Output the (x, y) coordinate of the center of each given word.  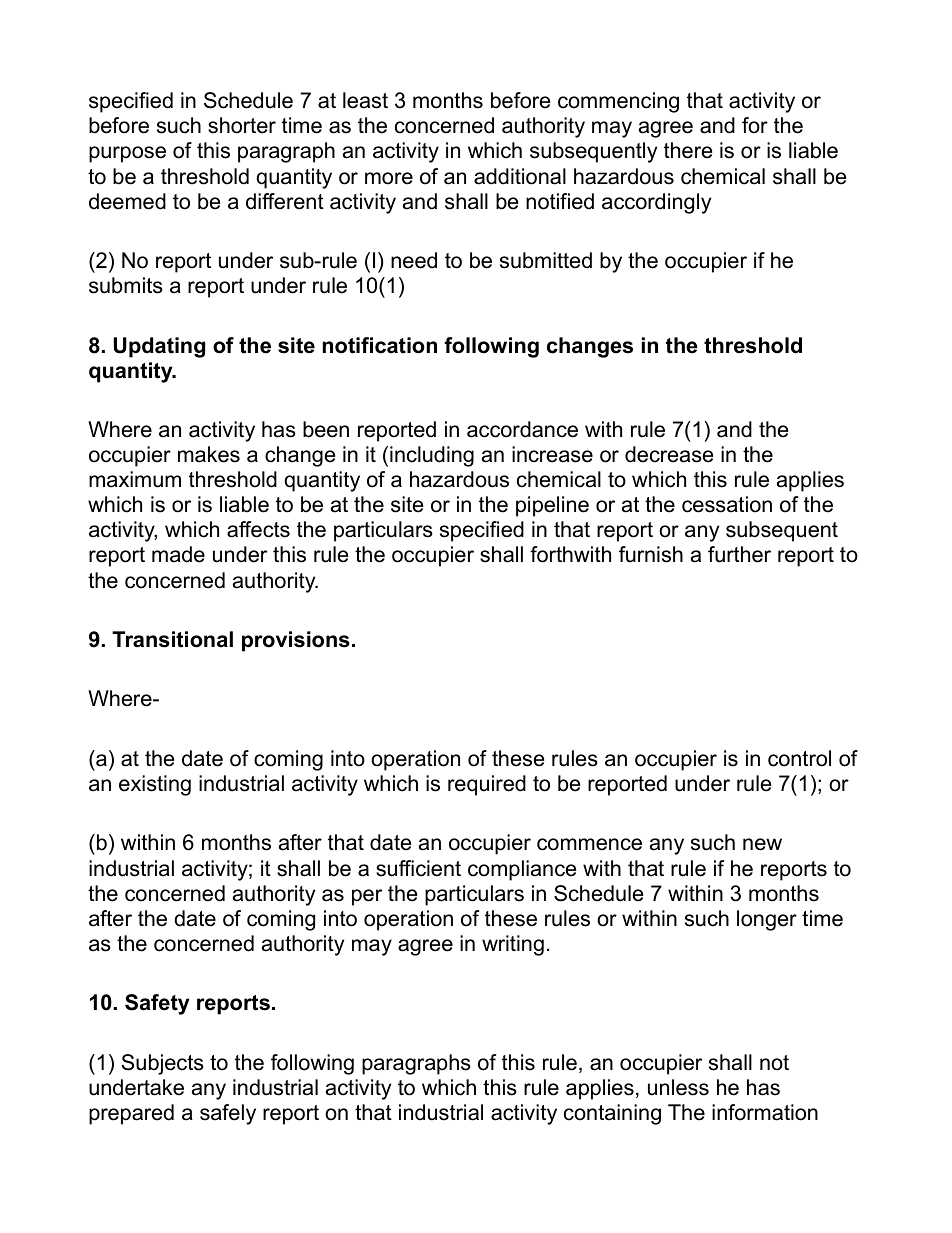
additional (520, 176)
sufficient (418, 868)
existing (155, 785)
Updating (159, 347)
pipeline (552, 506)
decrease (669, 454)
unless (678, 1087)
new (762, 844)
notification (379, 345)
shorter (242, 125)
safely (228, 1114)
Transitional (172, 639)
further (739, 554)
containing (612, 1114)
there (688, 150)
